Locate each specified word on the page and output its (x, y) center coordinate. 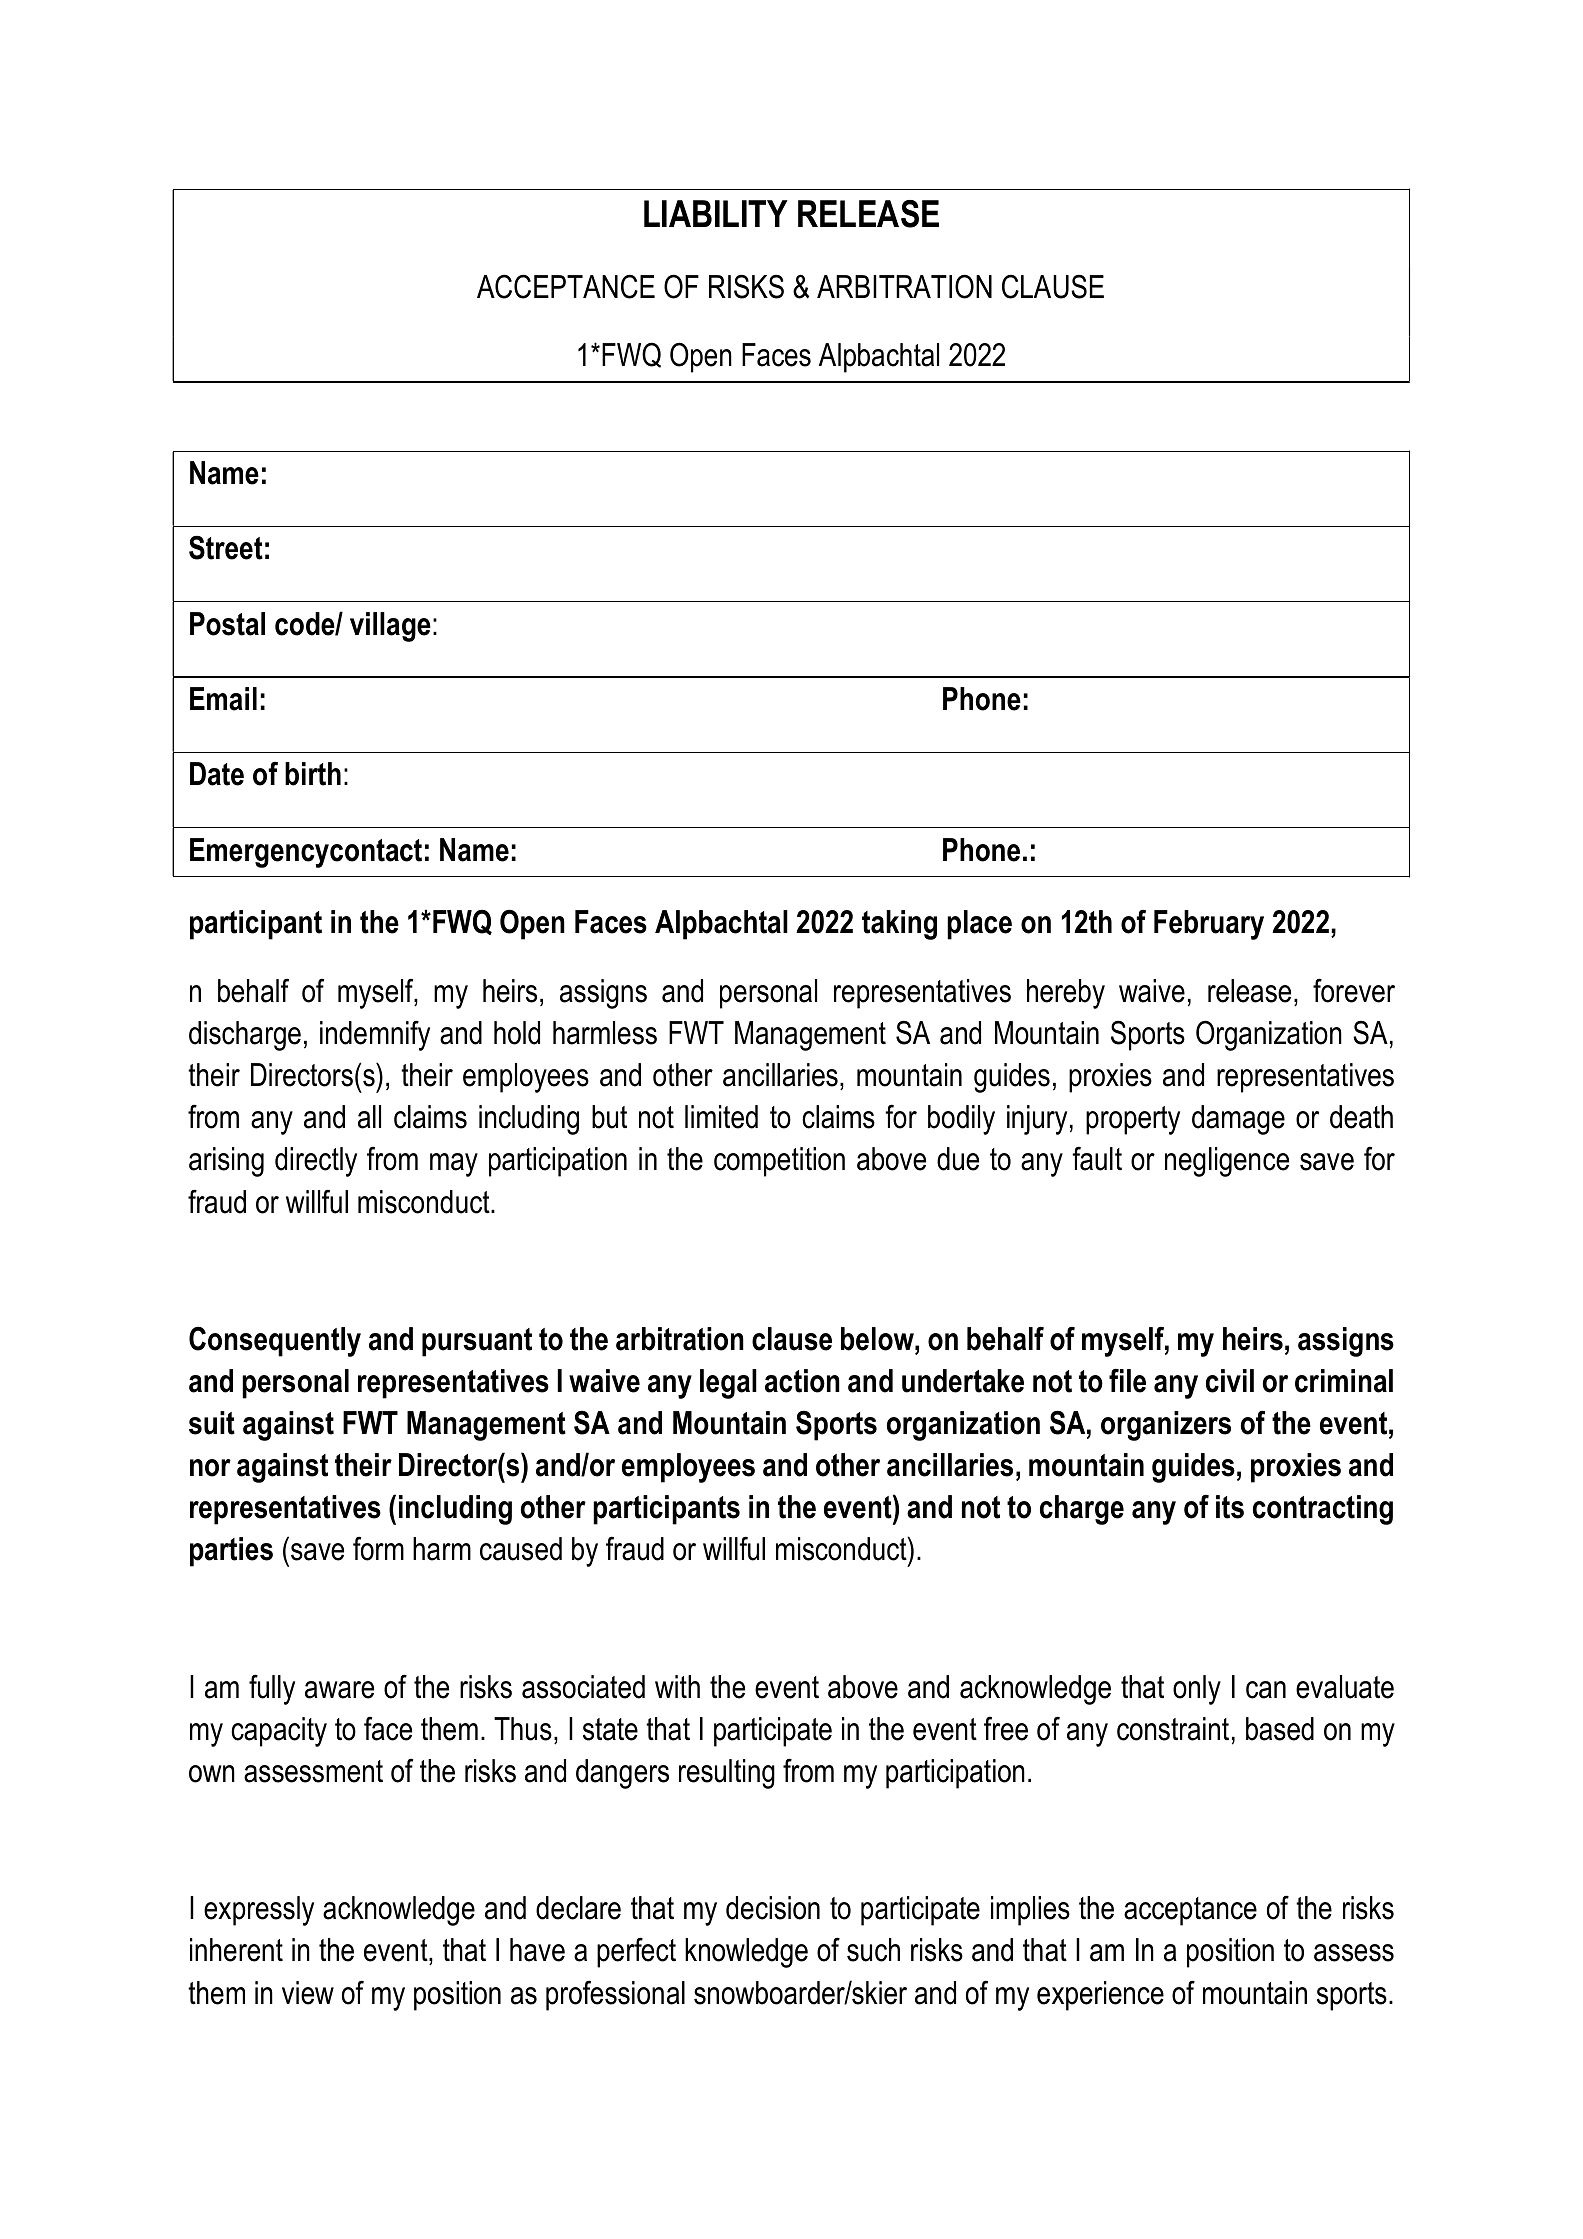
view (308, 1993)
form (378, 1548)
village (390, 627)
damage (1238, 1120)
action (802, 1381)
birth (313, 774)
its (1230, 1507)
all (369, 1117)
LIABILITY (716, 213)
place (979, 925)
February (1209, 925)
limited (721, 1117)
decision (773, 1908)
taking (899, 925)
